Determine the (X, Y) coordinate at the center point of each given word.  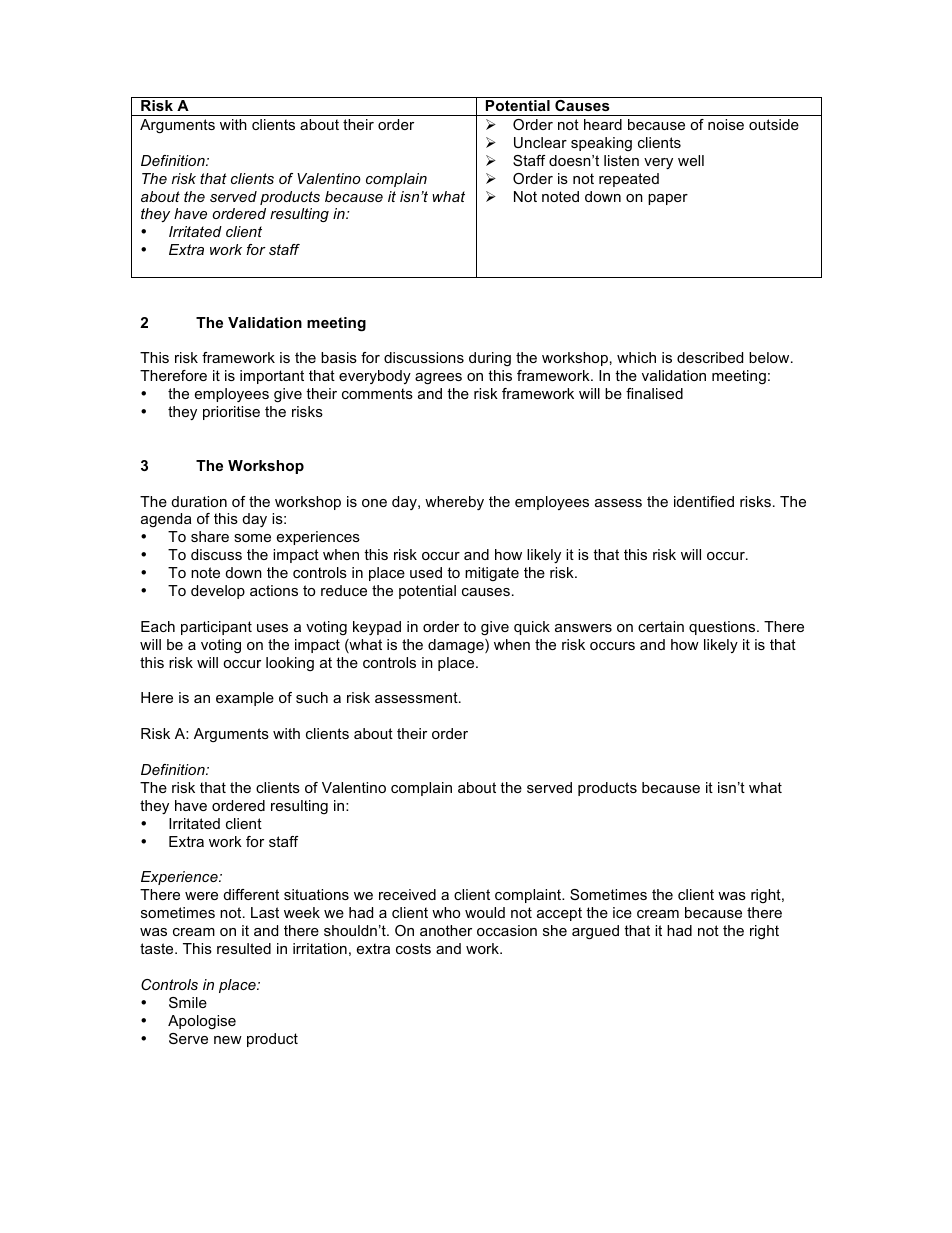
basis (339, 357)
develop (218, 592)
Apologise (202, 1022)
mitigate (492, 574)
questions (723, 628)
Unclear (540, 142)
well (691, 160)
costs (413, 948)
